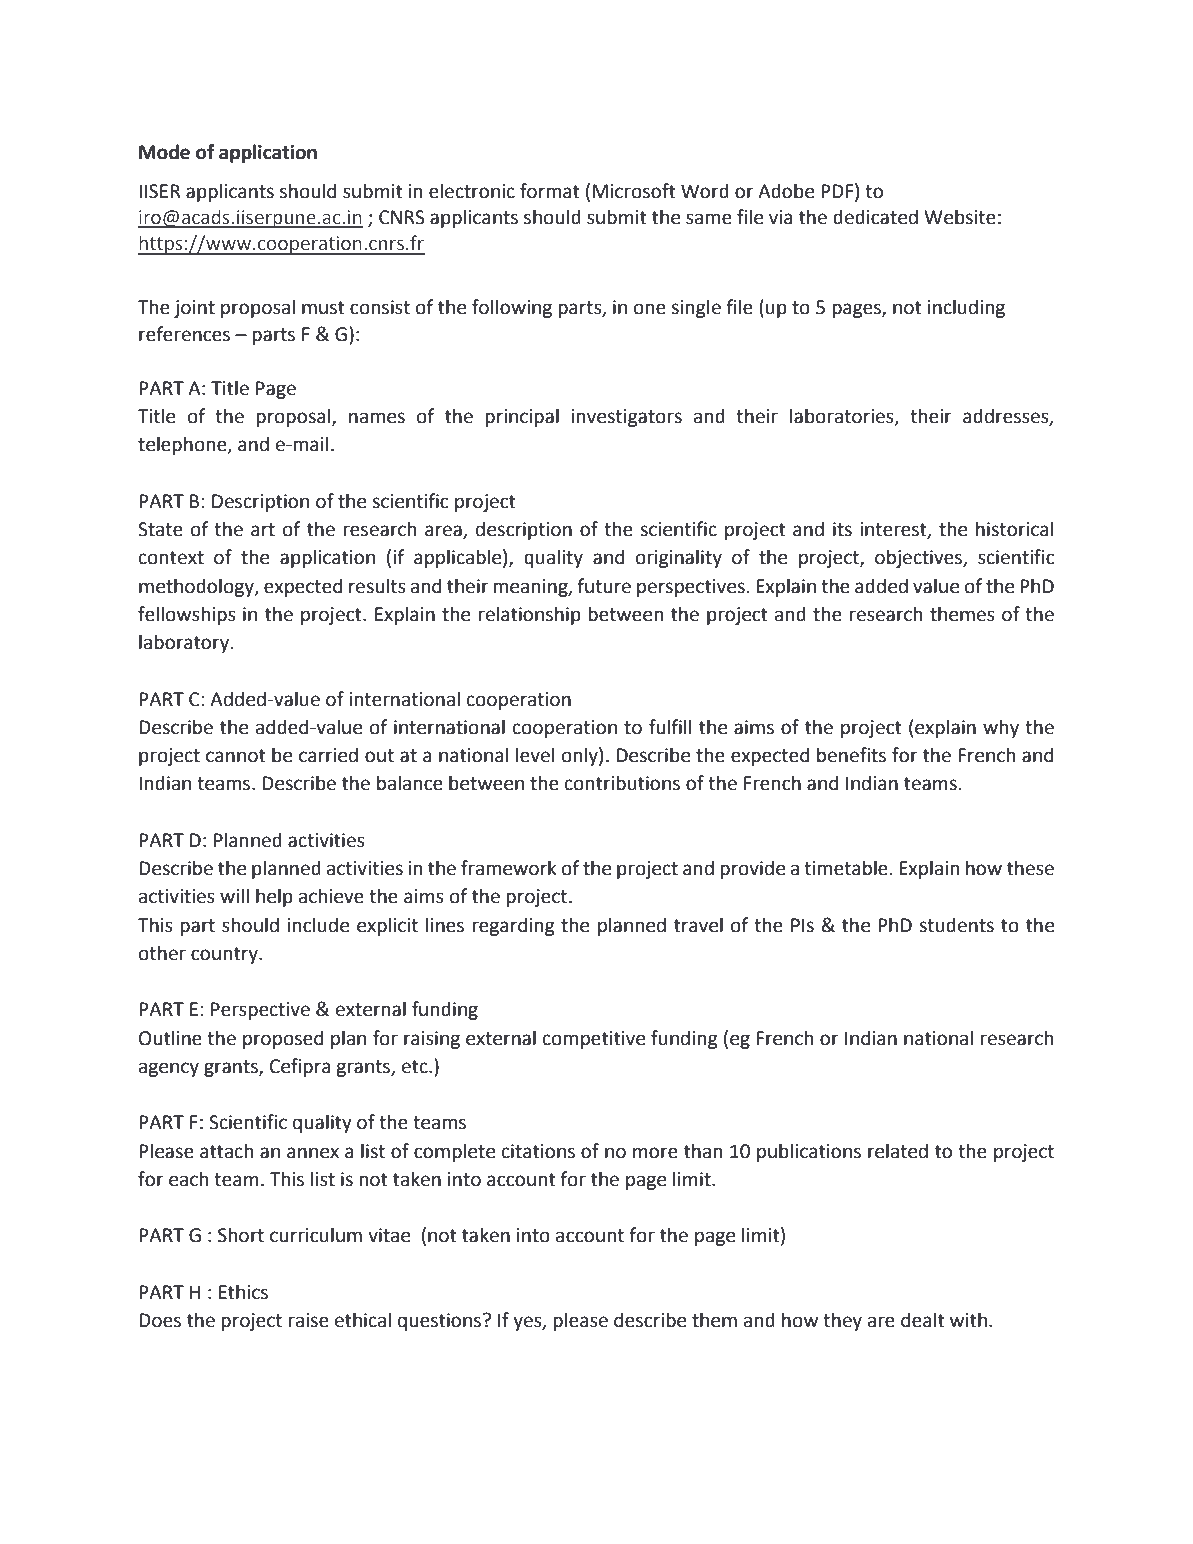 The width and height of the screenshot is (1193, 1544). Describe the element at coordinates (604, 586) in the screenshot. I see `future` at that location.
